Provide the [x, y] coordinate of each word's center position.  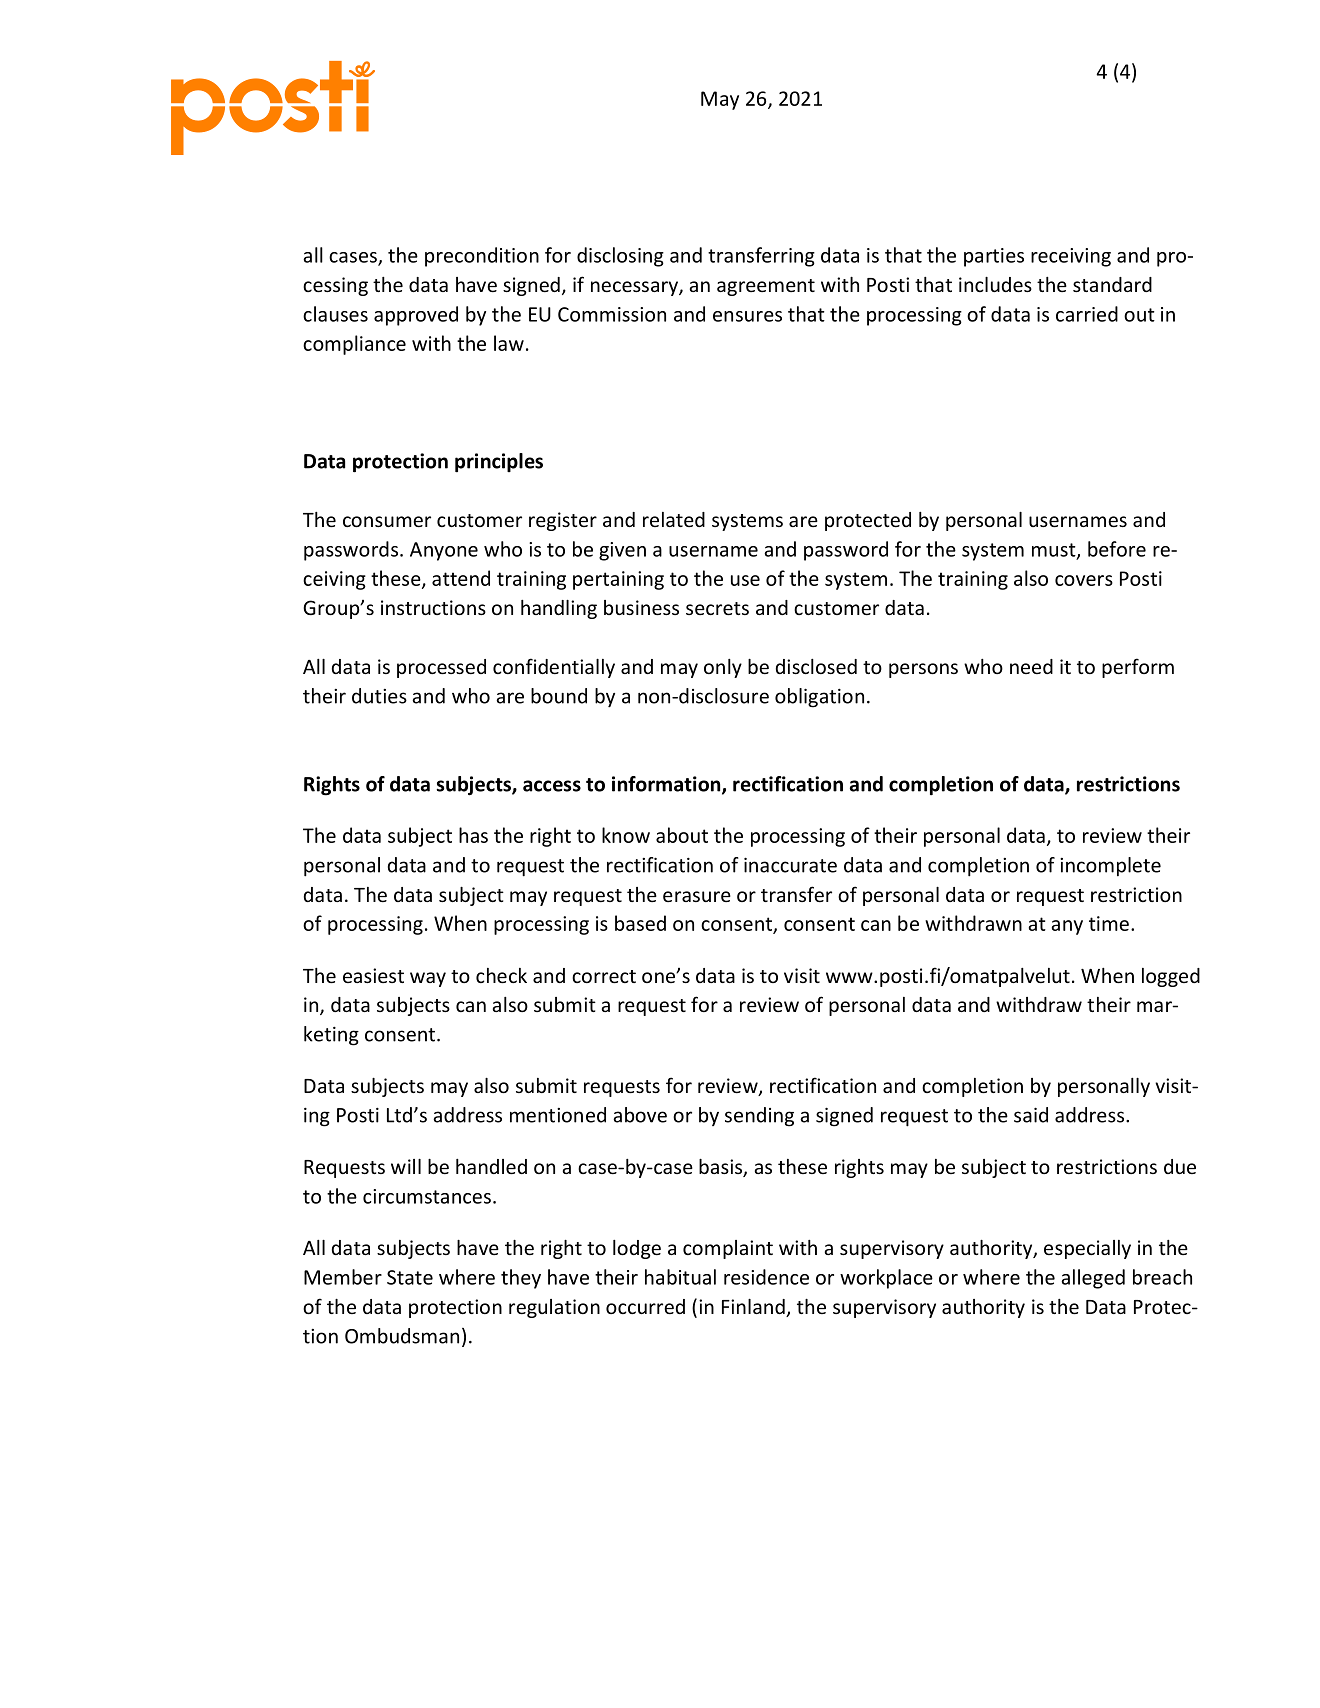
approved [416, 316]
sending [759, 1117]
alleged [1093, 1279]
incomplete [1110, 866]
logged [1171, 977]
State [410, 1277]
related [674, 519]
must [1055, 551]
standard [1112, 284]
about [682, 835]
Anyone [444, 551]
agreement [766, 287]
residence [766, 1277]
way [428, 979]
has [473, 835]
